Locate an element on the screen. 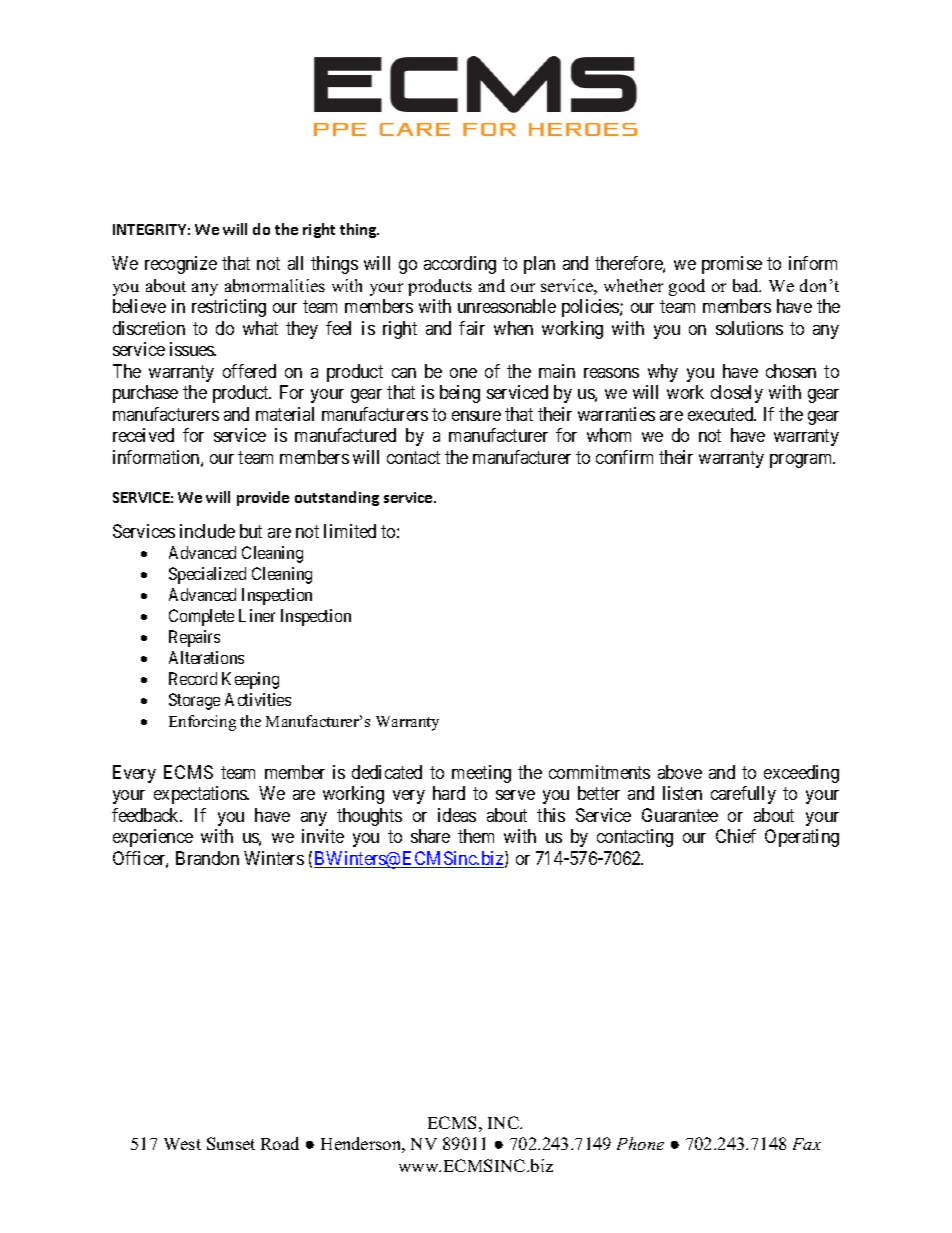 The image size is (952, 1233). meeting is located at coordinates (481, 774).
